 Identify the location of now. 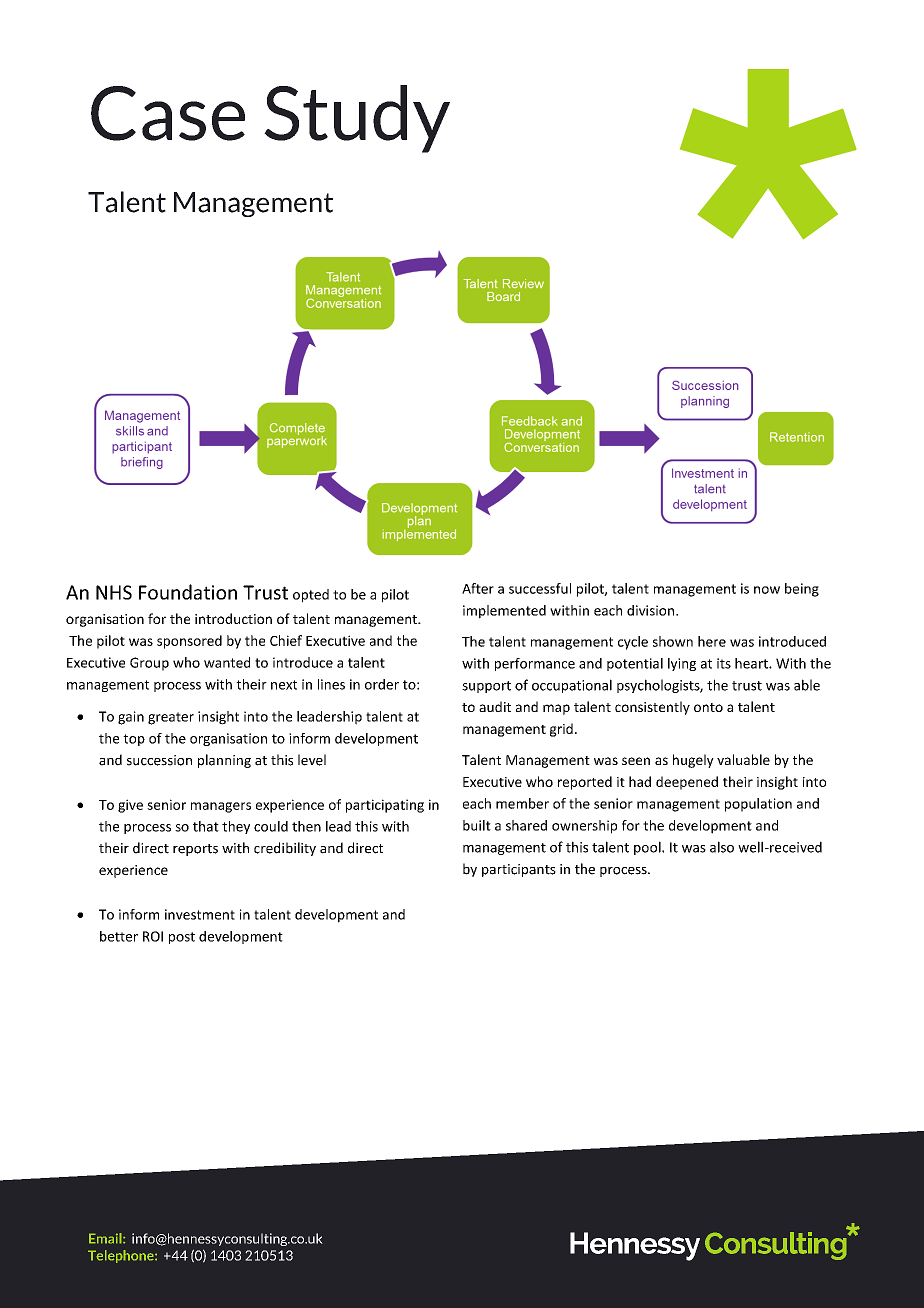
(767, 590).
